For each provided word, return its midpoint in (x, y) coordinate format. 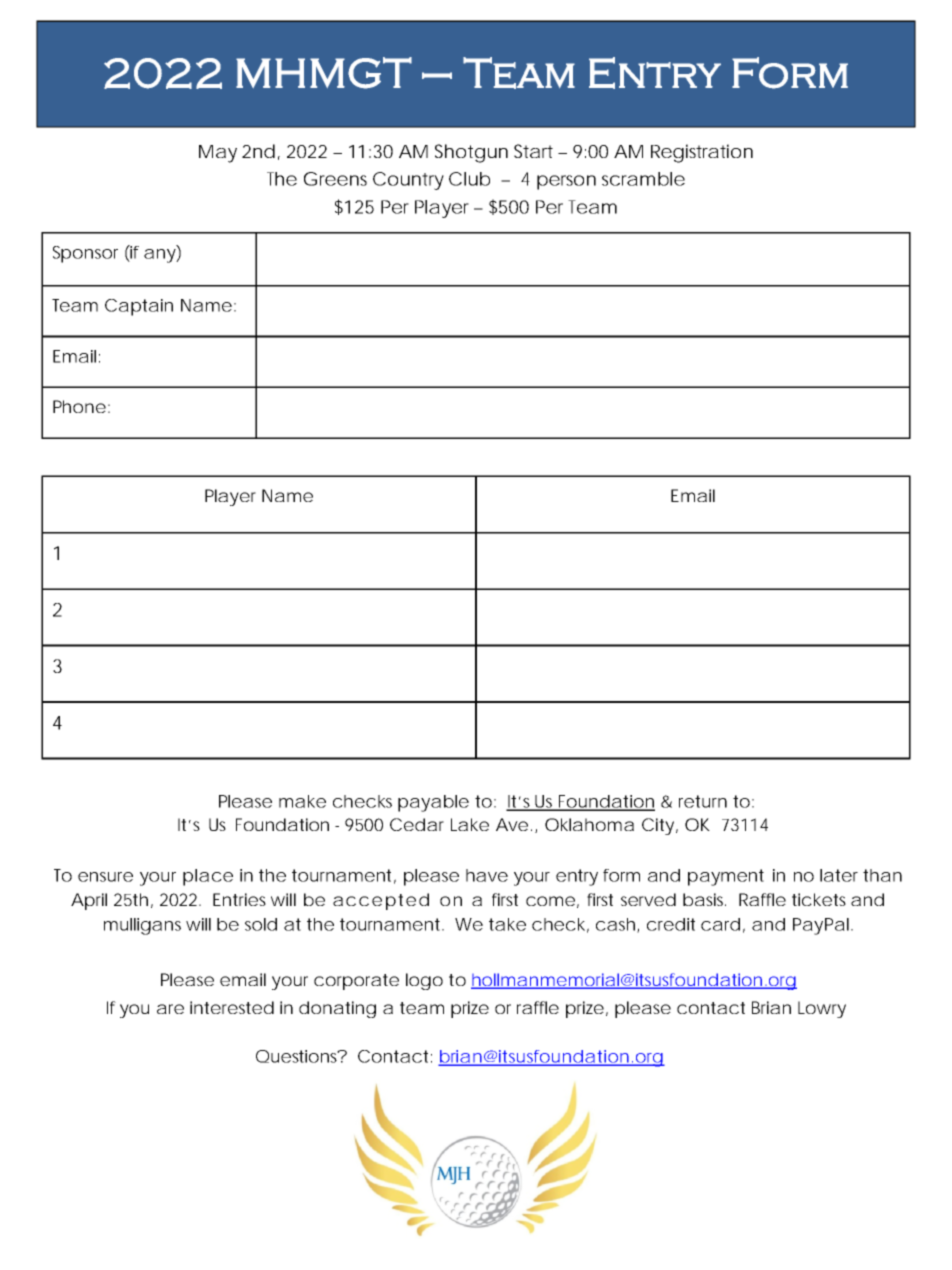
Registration (702, 153)
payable (433, 803)
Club (469, 179)
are (170, 1009)
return (703, 801)
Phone (79, 406)
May (218, 154)
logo (424, 981)
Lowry (822, 1009)
